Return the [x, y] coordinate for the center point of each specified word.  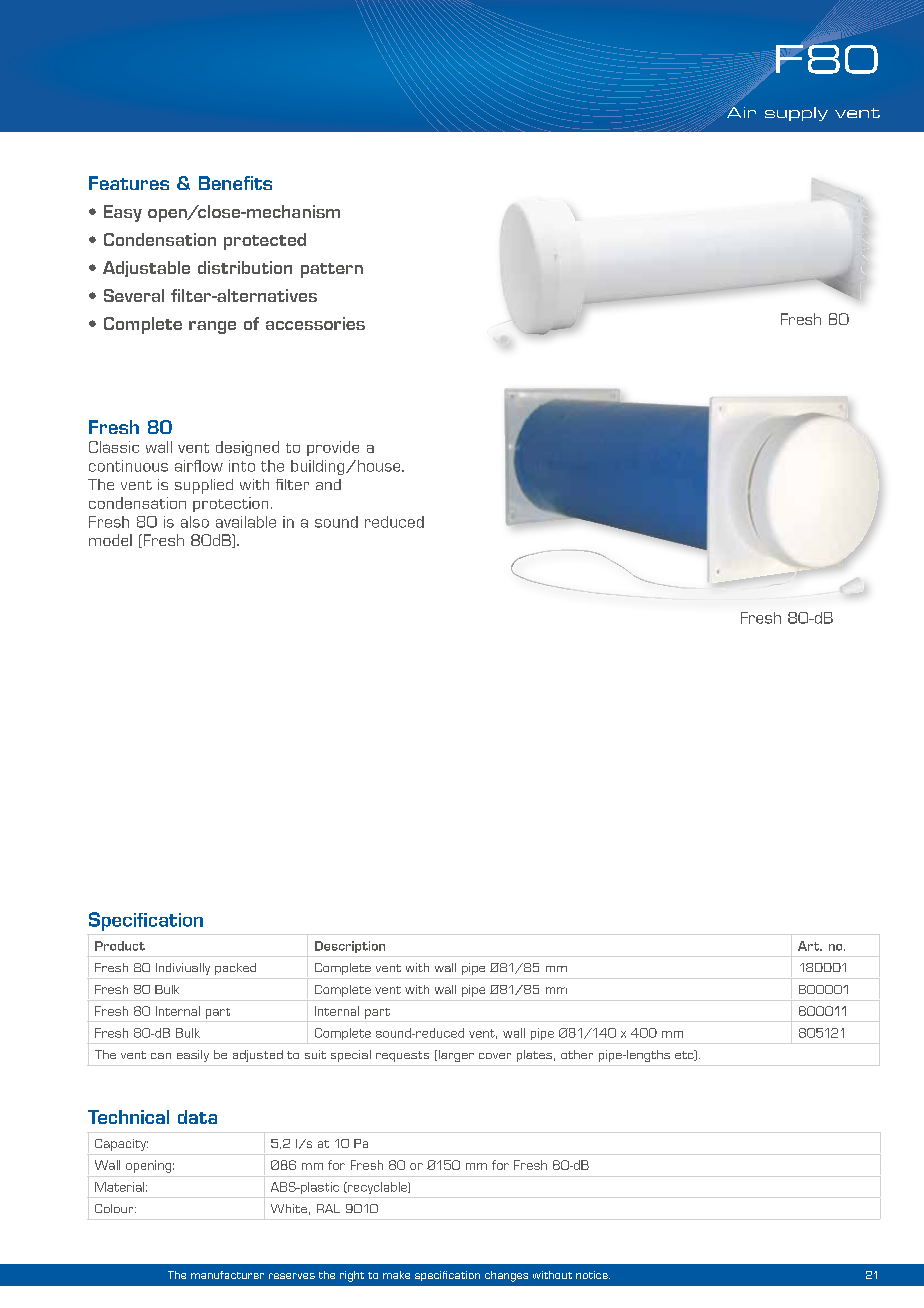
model [110, 540]
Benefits [235, 183]
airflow [199, 466]
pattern [332, 270]
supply [796, 114]
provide [333, 448]
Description [350, 947]
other [577, 1054]
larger [455, 1056]
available [246, 522]
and [328, 484]
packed [235, 969]
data [197, 1117]
